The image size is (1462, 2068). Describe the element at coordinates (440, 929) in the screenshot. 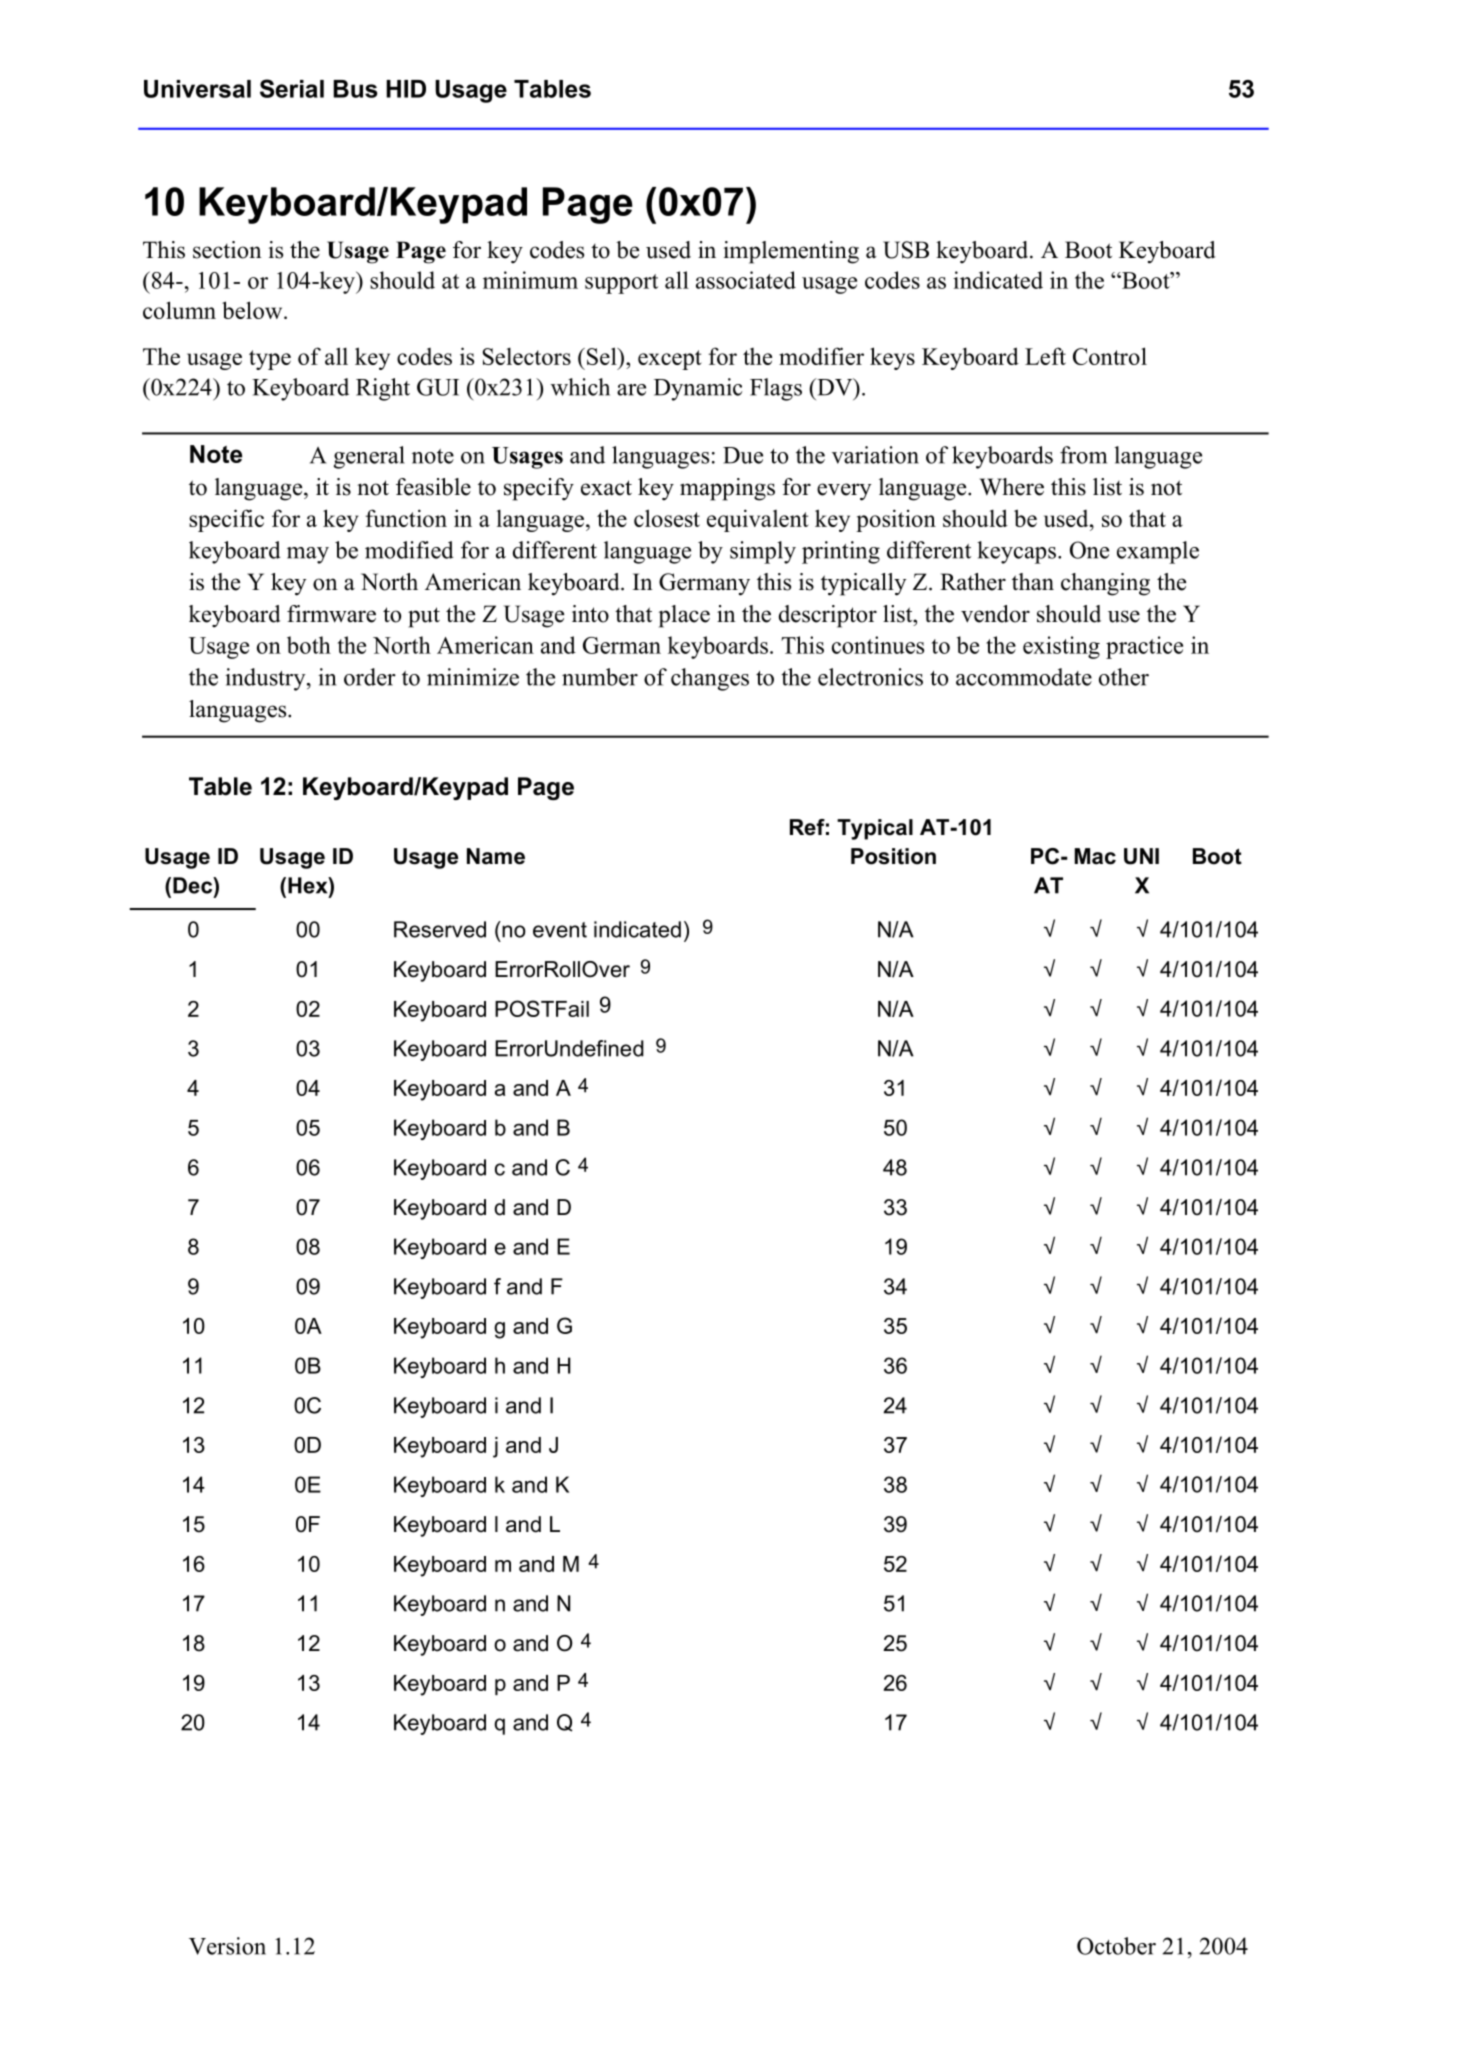

I see `Reserved` at that location.
